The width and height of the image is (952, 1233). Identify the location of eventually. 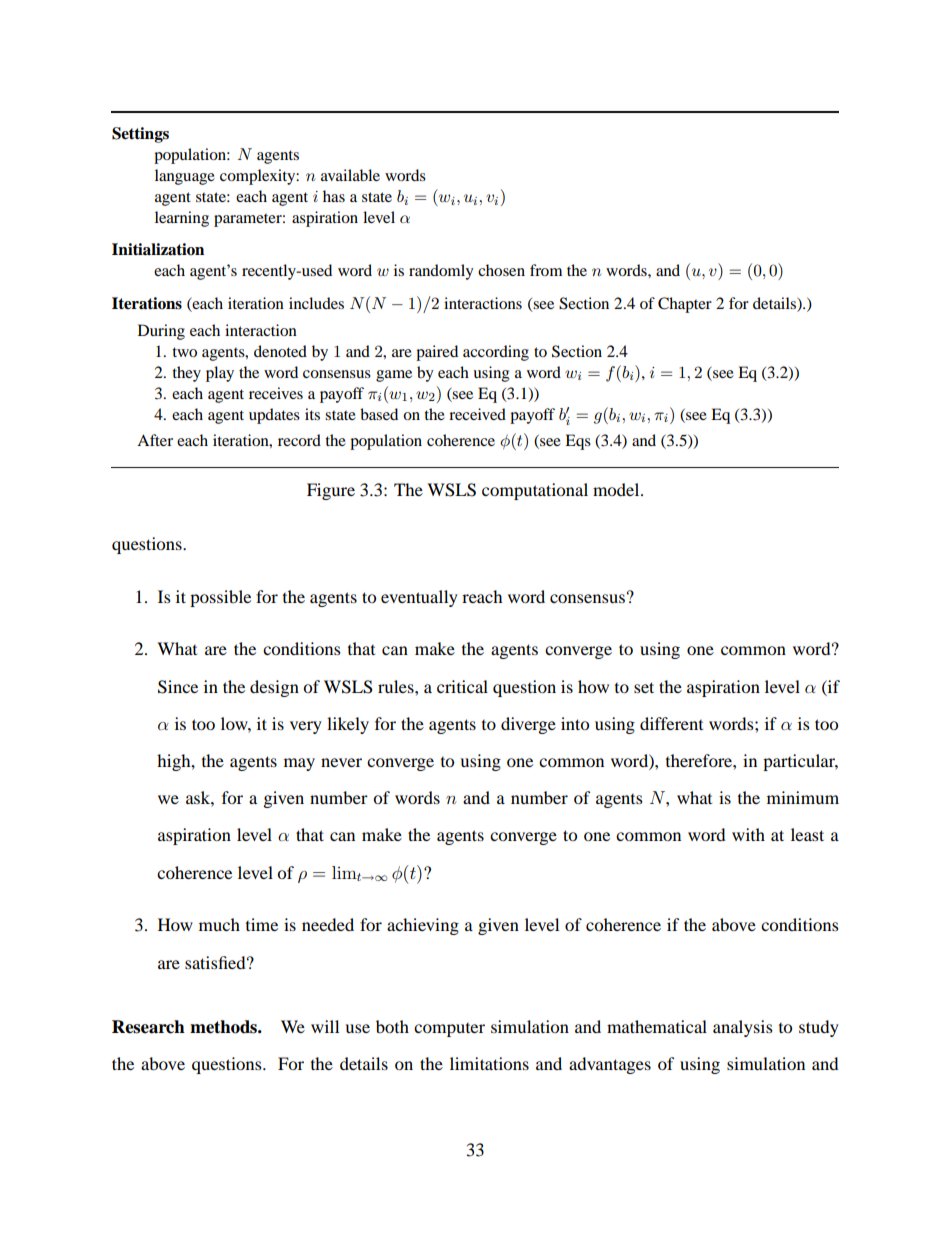
(419, 598).
